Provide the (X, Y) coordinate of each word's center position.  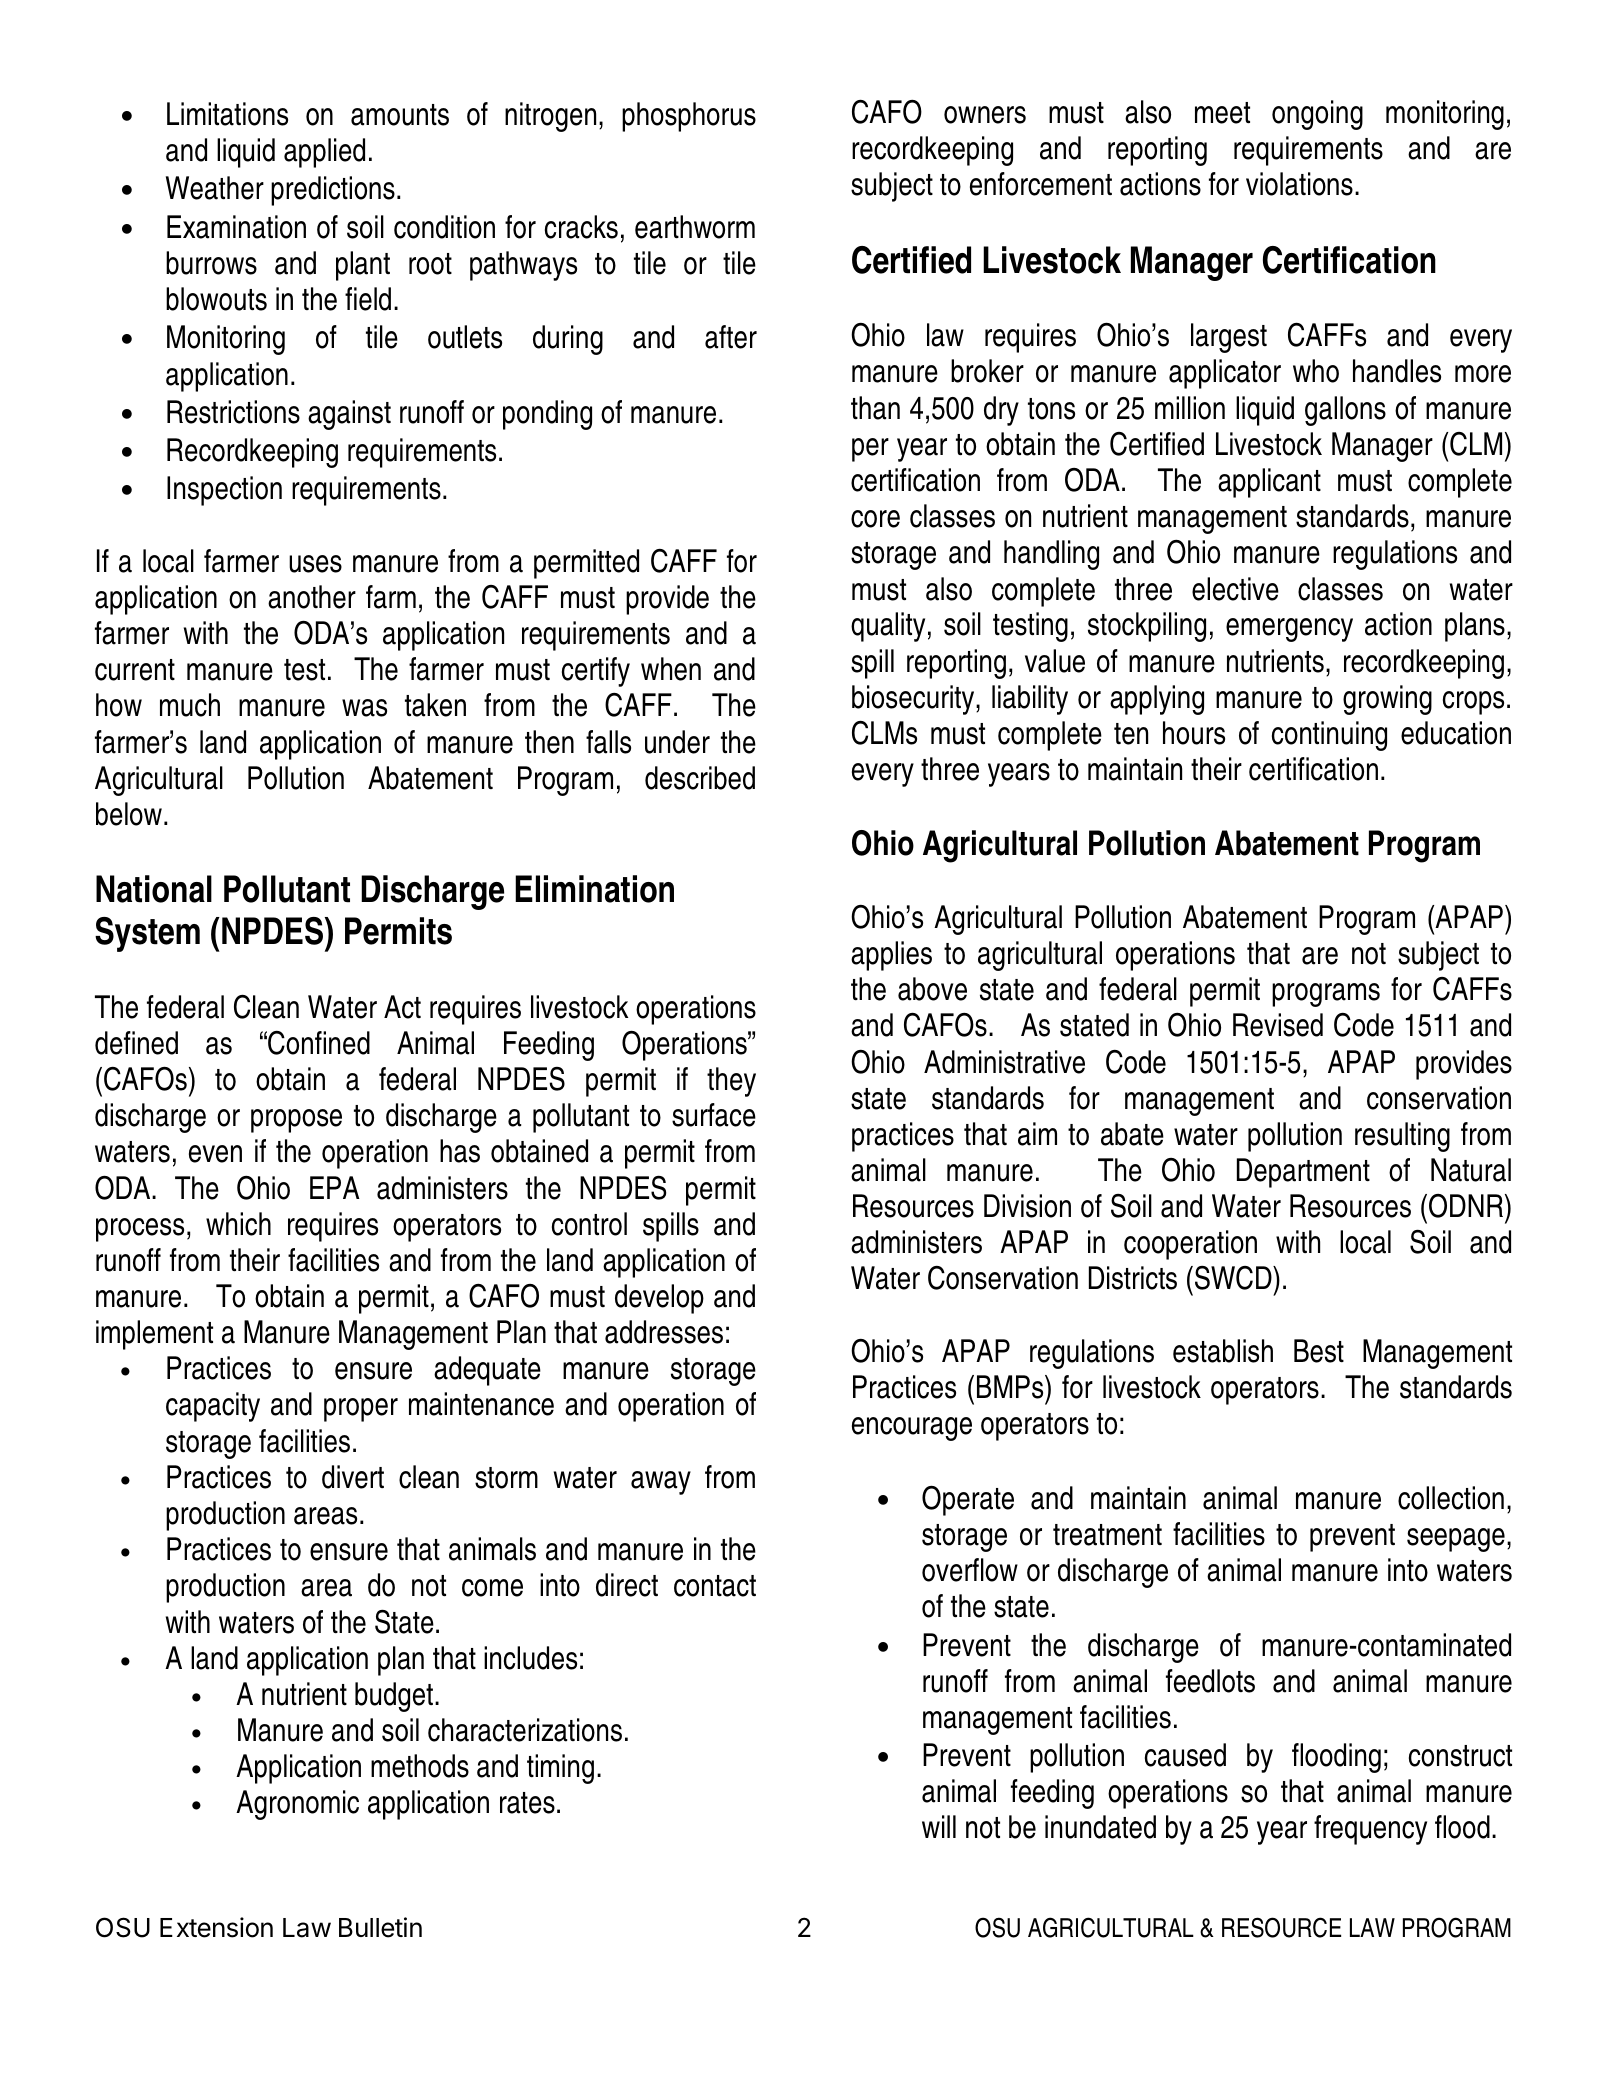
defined (136, 1043)
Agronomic (297, 1805)
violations (1299, 184)
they (731, 1082)
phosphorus (689, 117)
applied (324, 153)
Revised (1278, 1025)
